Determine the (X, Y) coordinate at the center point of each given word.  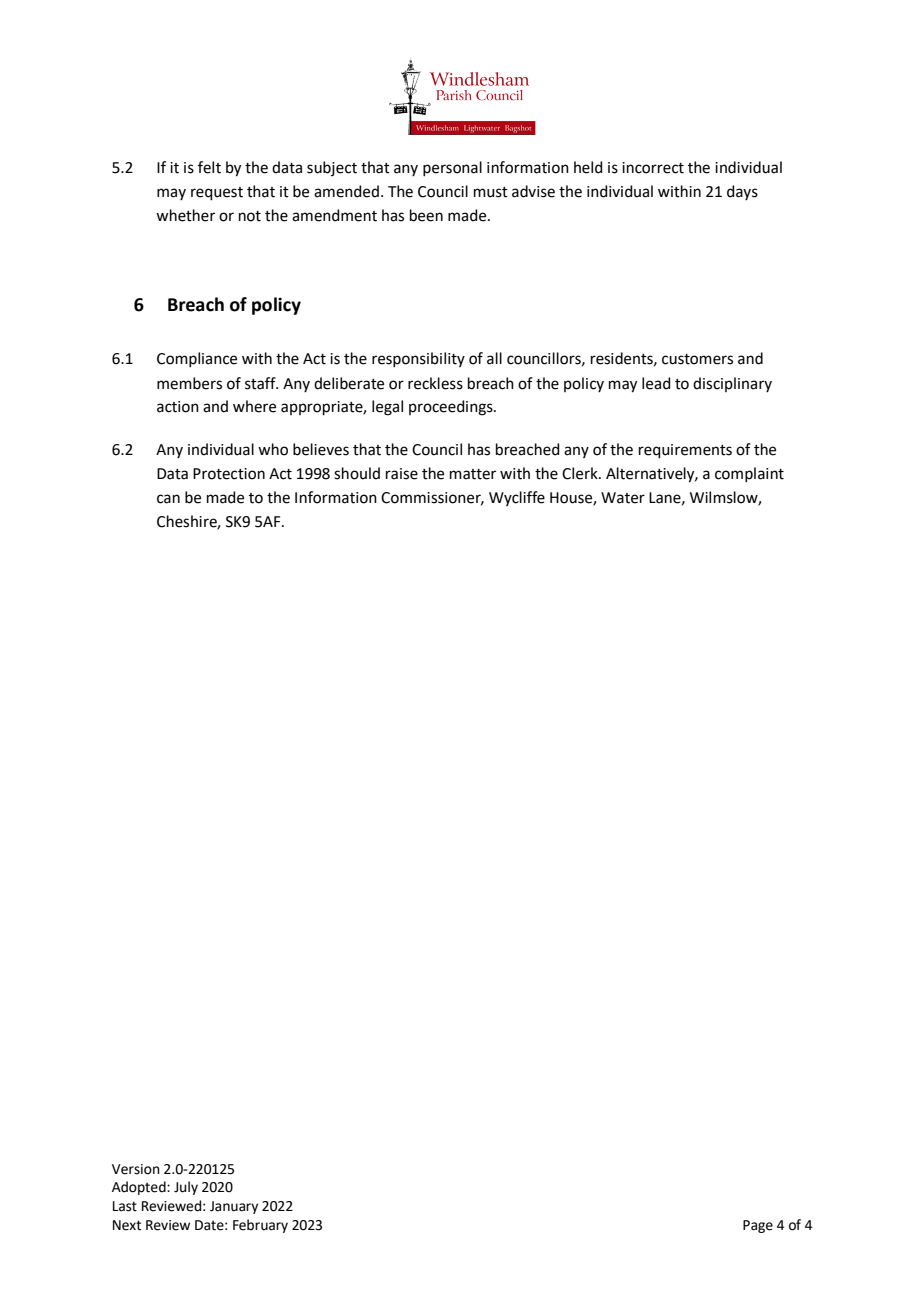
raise (402, 474)
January (234, 1207)
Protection (229, 474)
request (217, 193)
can (168, 499)
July (186, 1188)
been (426, 215)
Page (758, 1226)
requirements (685, 451)
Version (136, 1169)
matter (473, 474)
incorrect (653, 168)
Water (623, 498)
